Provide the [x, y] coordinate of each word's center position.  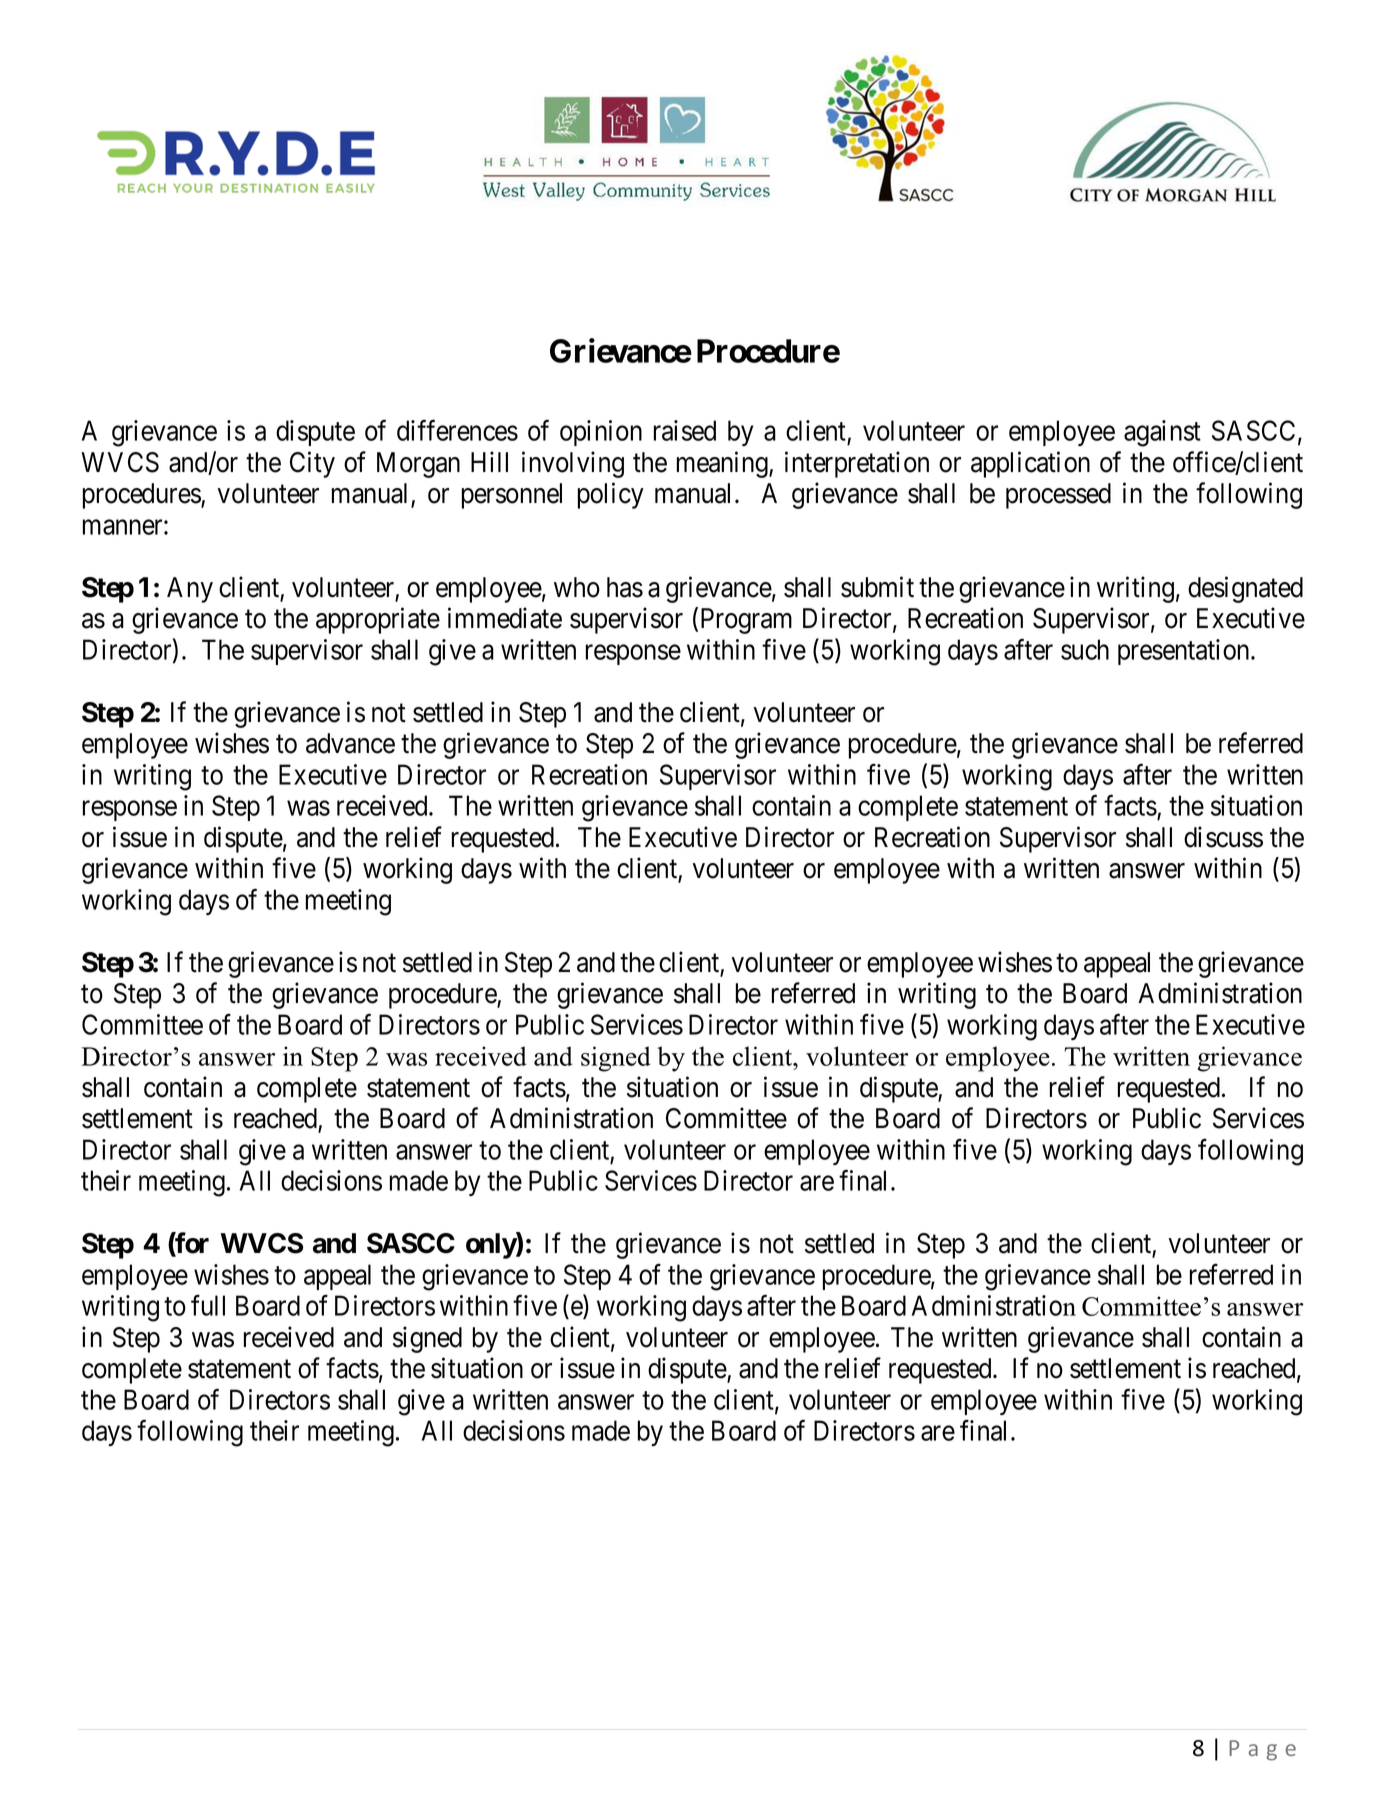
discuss [1223, 837]
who [577, 587]
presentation [1185, 652]
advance [350, 743]
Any [190, 590]
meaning [723, 464]
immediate [505, 618]
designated [1245, 589]
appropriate [378, 620]
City [312, 464]
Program [746, 621]
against [1162, 433]
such [1085, 649]
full [208, 1305]
